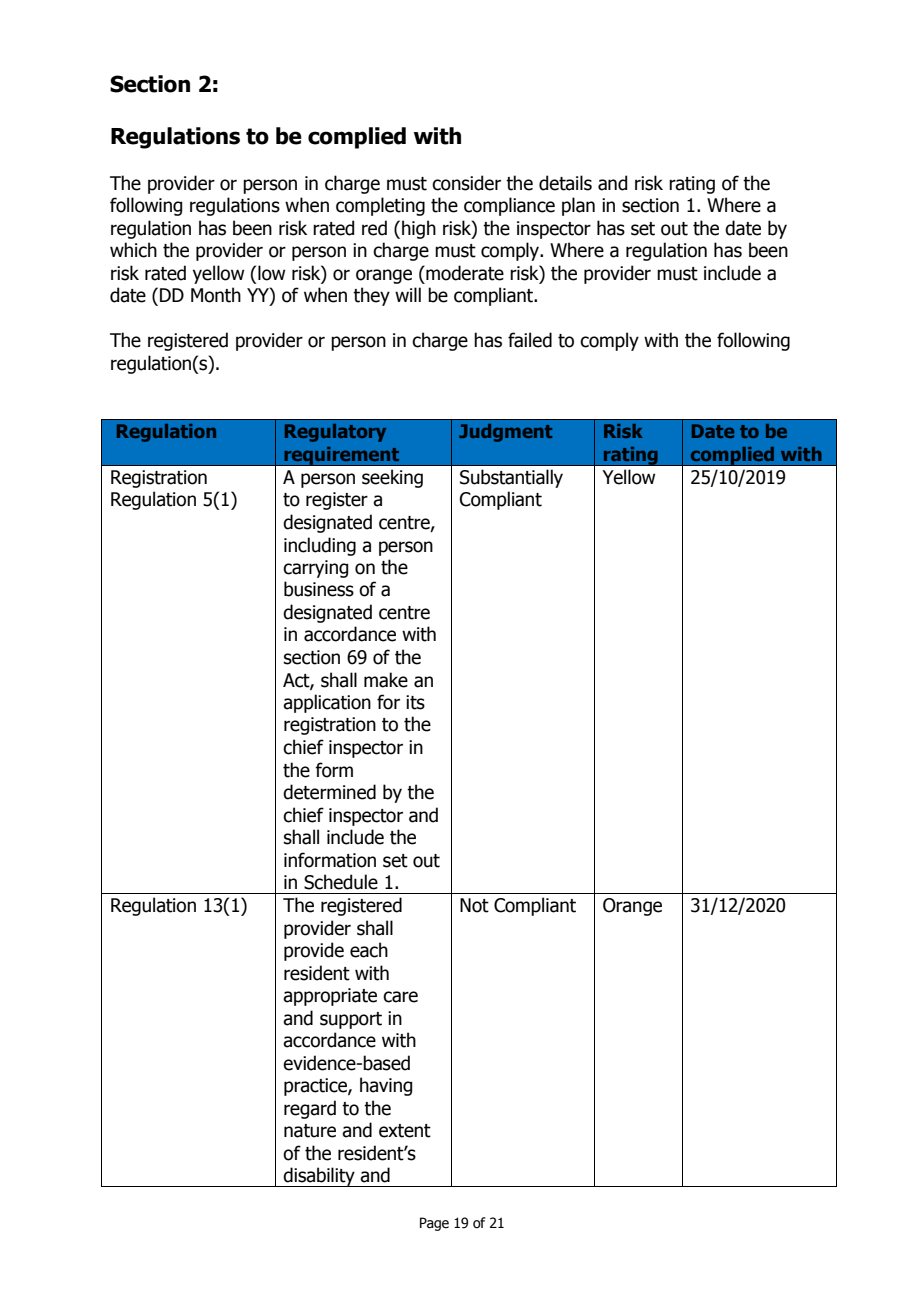 This screenshot has width=924, height=1308. Describe the element at coordinates (380, 206) in the screenshot. I see `completing` at that location.
